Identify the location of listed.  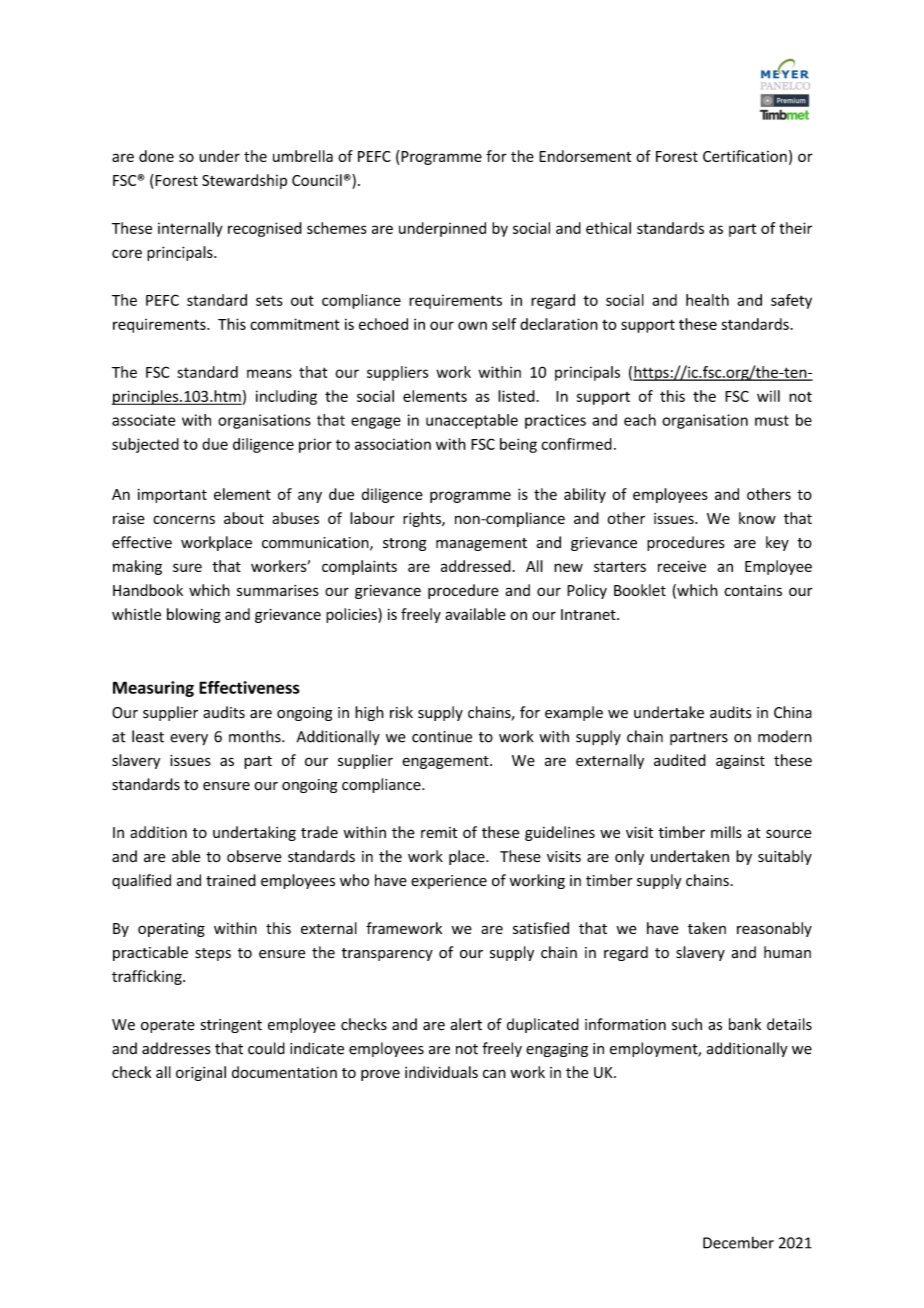
(517, 396).
